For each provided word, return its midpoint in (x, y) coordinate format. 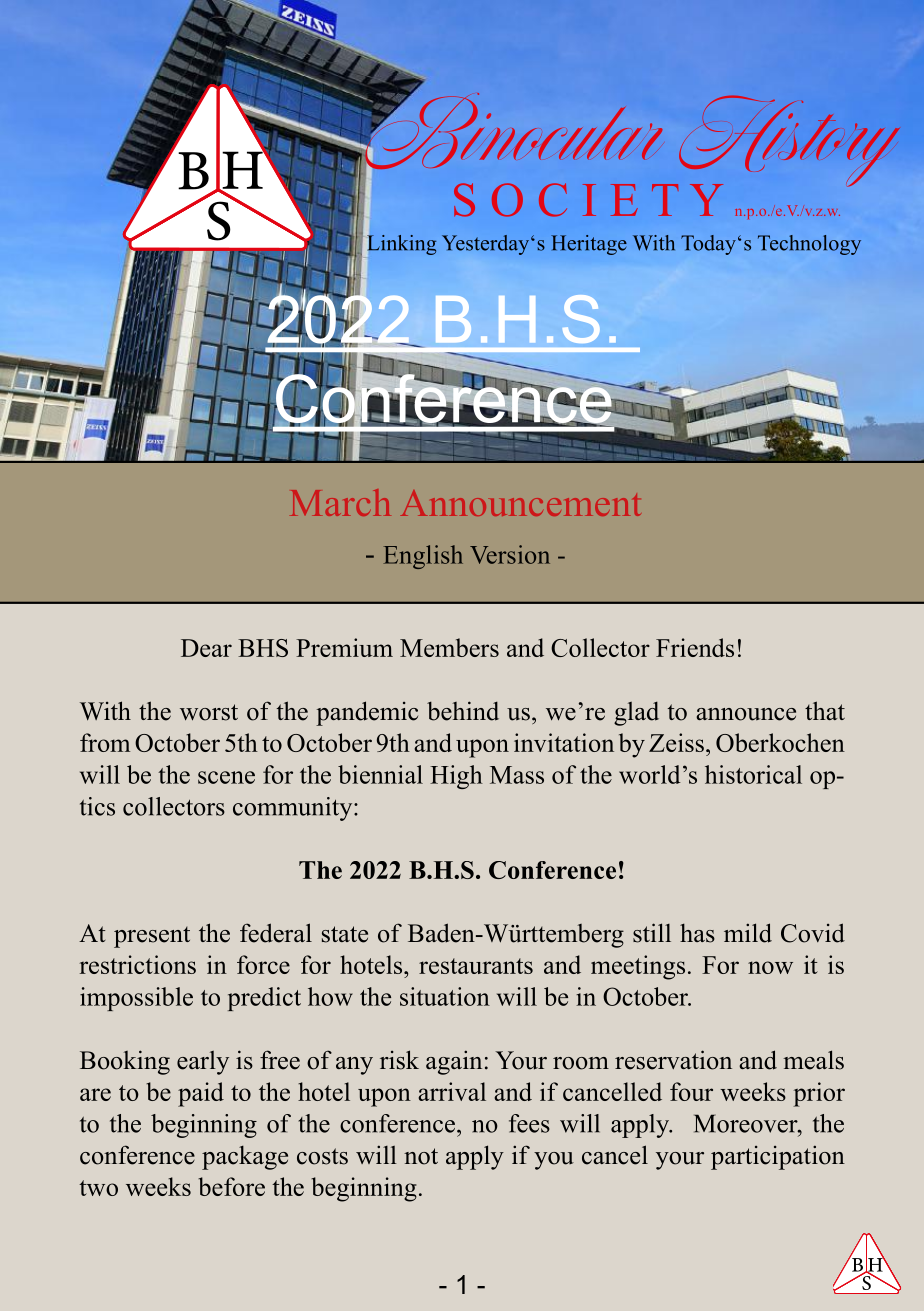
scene (226, 777)
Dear (206, 648)
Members (449, 647)
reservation (673, 1060)
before (231, 1186)
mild (748, 933)
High (456, 777)
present (152, 937)
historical (753, 774)
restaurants (476, 966)
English (423, 557)
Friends (695, 647)
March (340, 502)
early (203, 1063)
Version (510, 554)
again (454, 1062)
